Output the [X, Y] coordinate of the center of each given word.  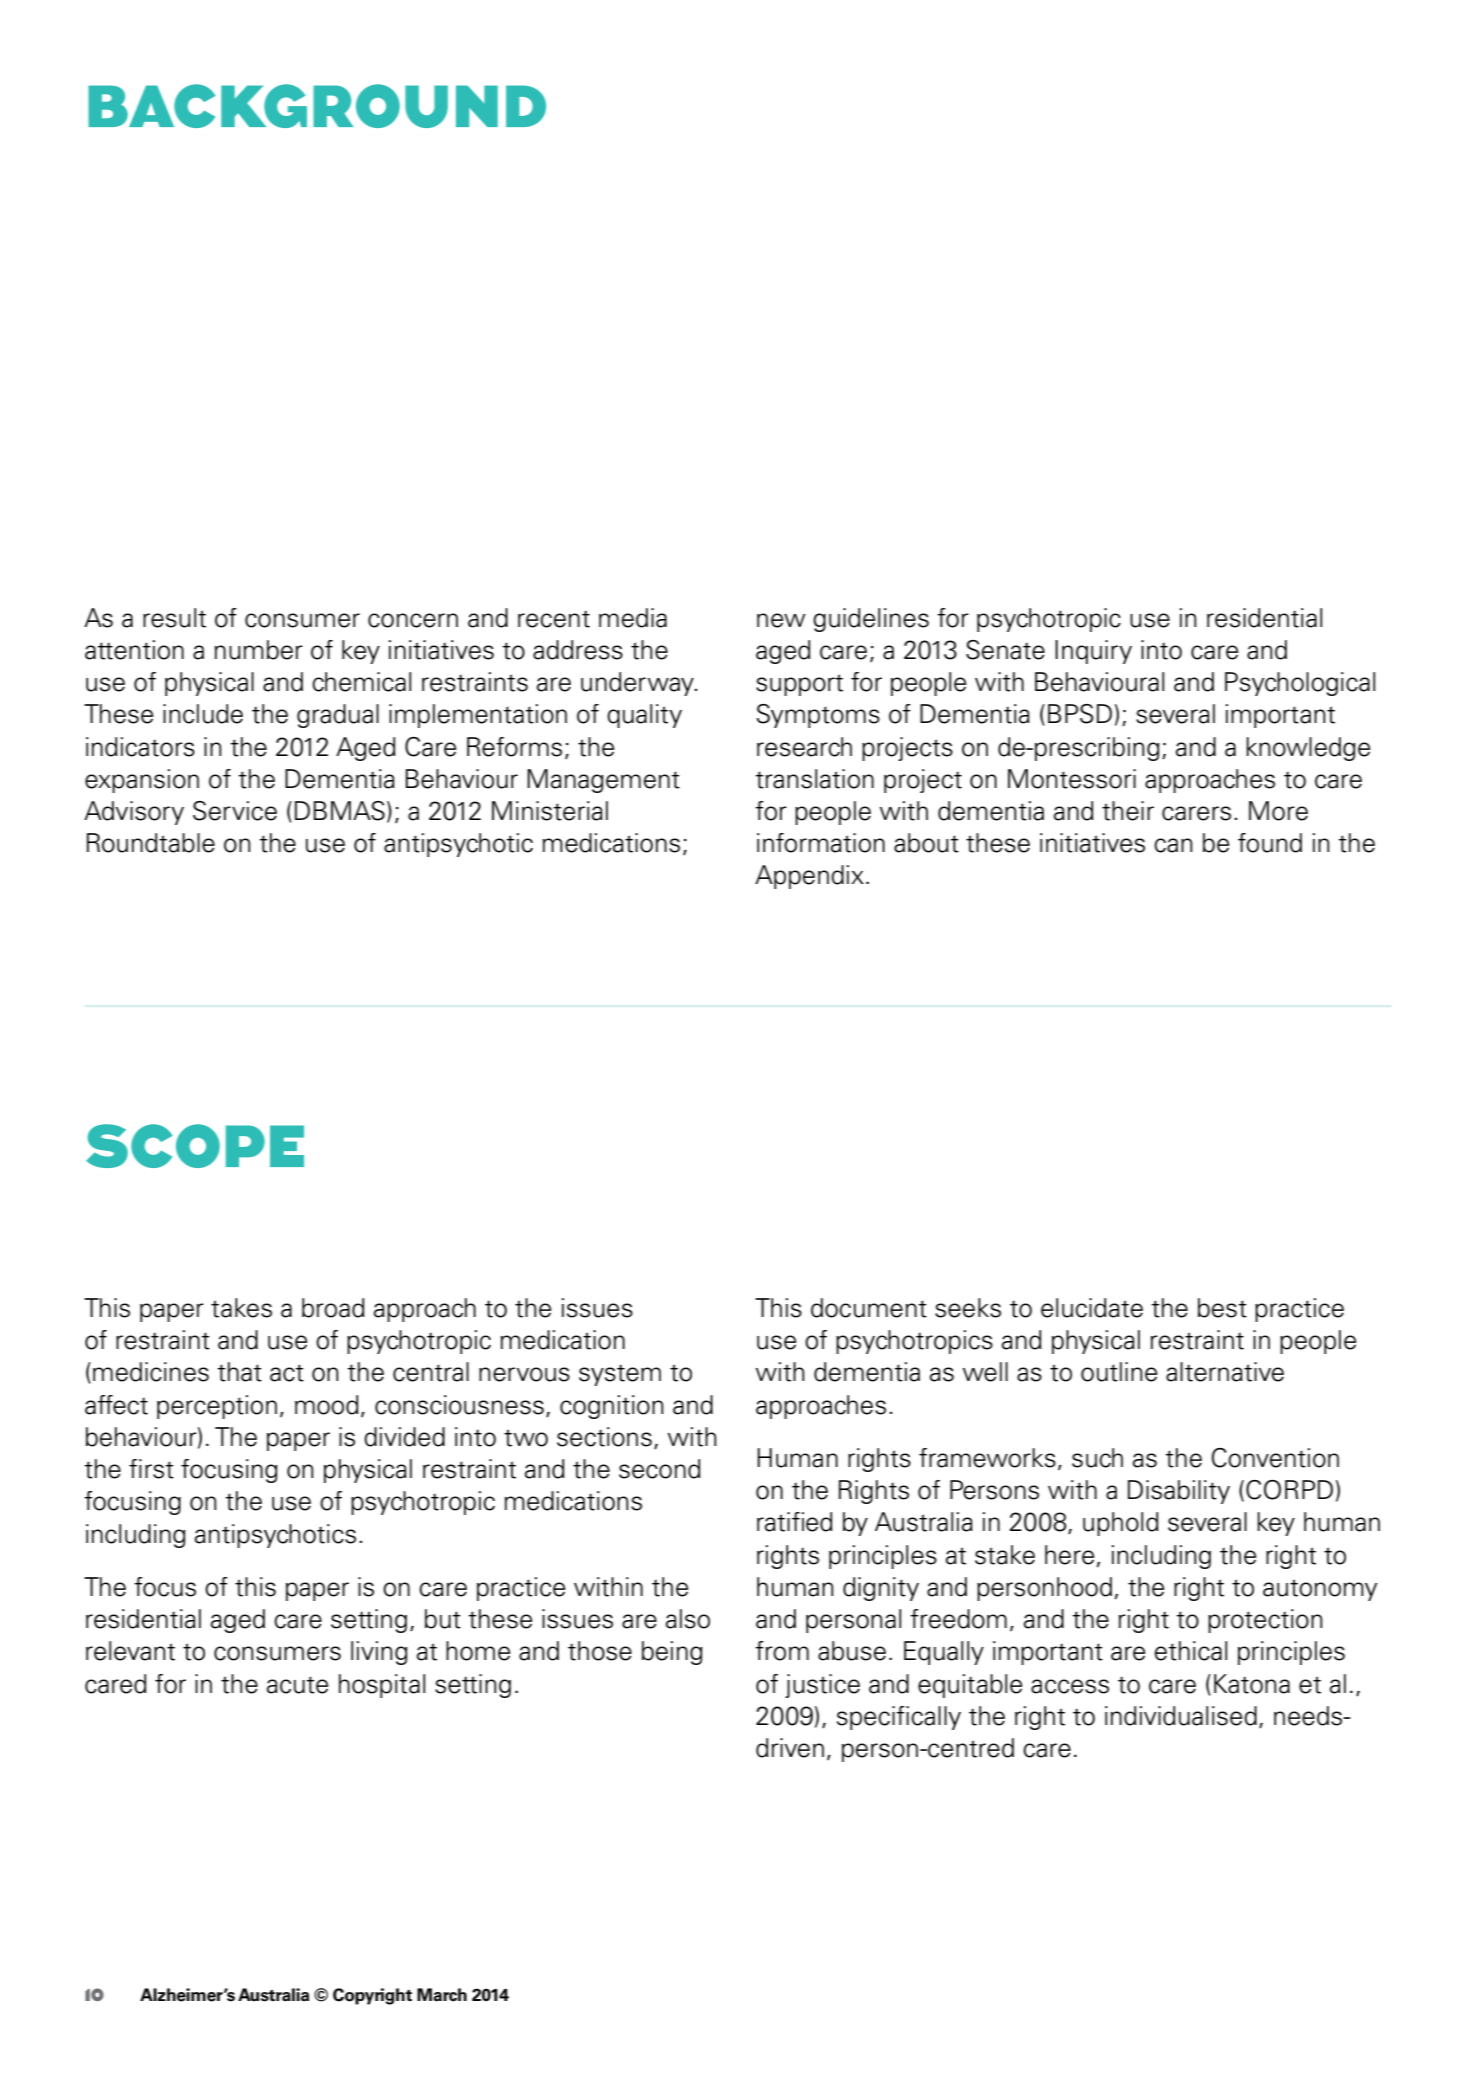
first [151, 1469]
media [633, 618]
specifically [899, 1718]
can [1173, 845]
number [259, 650]
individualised [1181, 1716]
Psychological [1300, 684]
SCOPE [195, 1146]
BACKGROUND [317, 106]
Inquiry [1093, 652]
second [660, 1469]
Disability [1179, 1492]
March [442, 1995]
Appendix [809, 877]
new [781, 620]
